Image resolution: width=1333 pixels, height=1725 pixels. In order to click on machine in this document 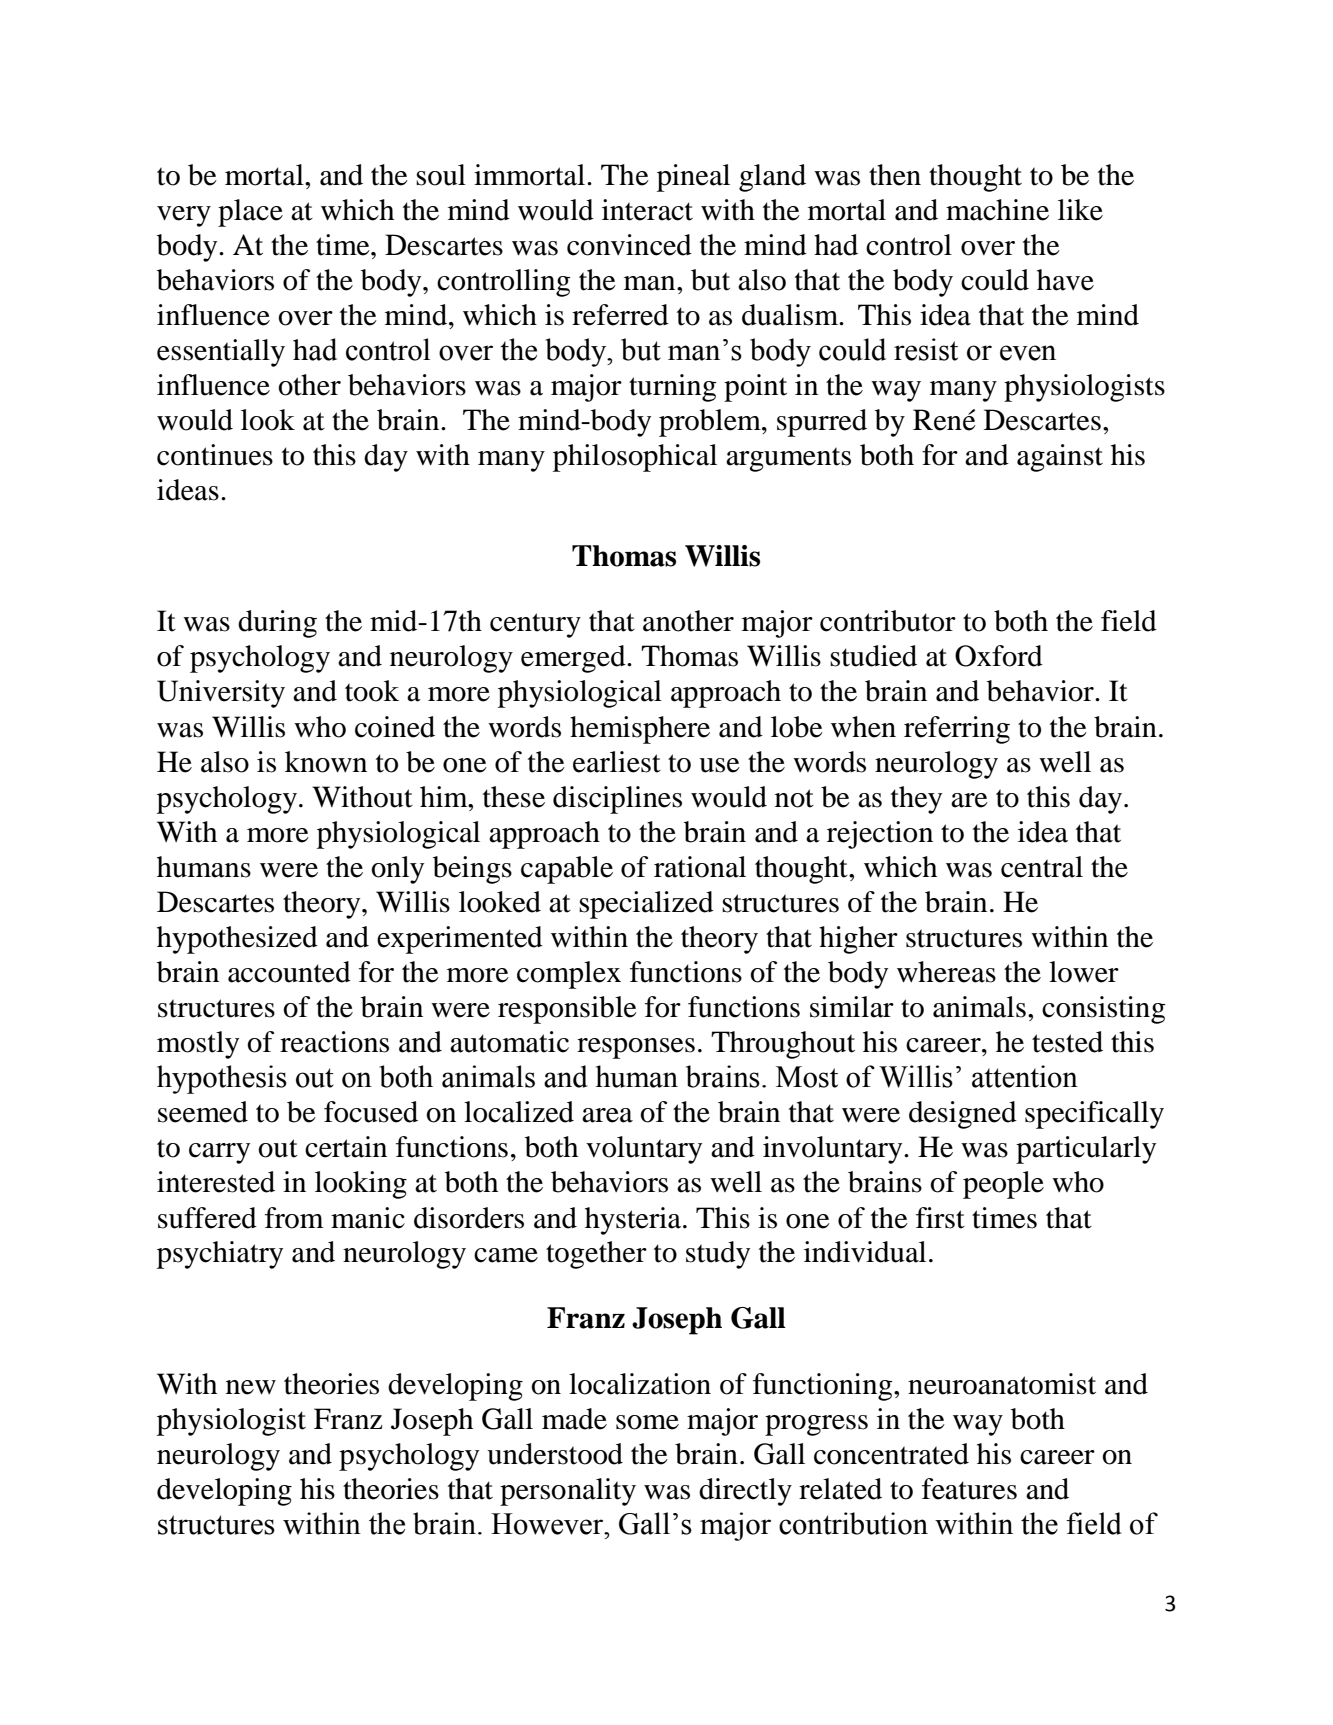, I will do `click(997, 210)`.
